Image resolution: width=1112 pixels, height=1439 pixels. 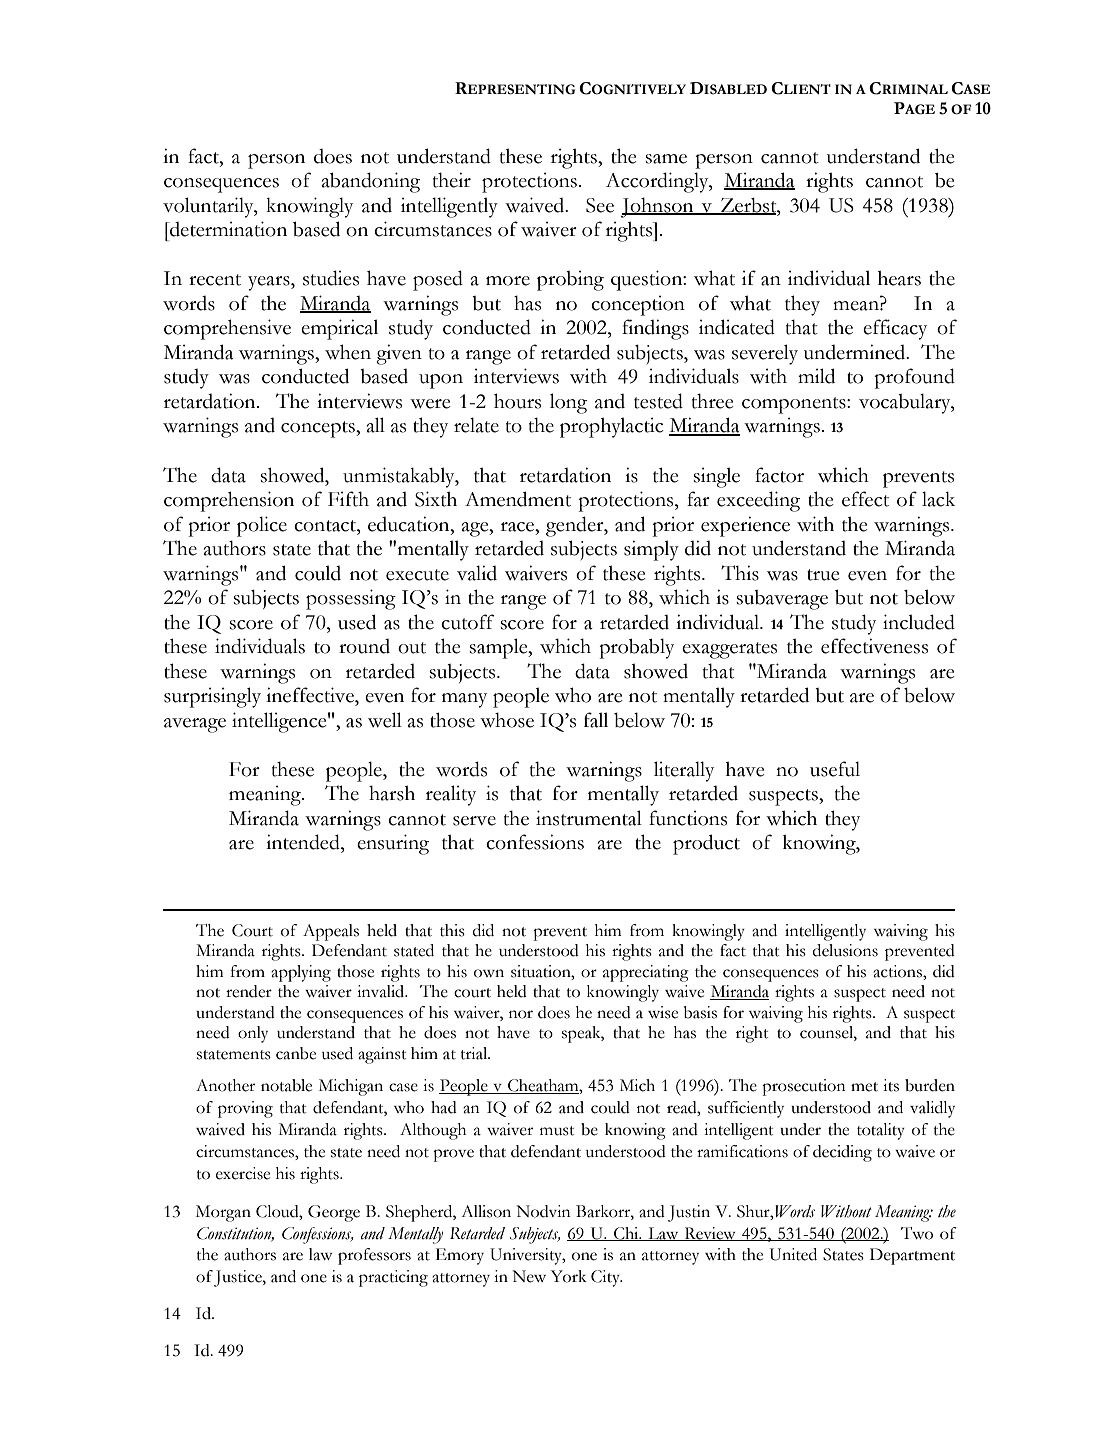 I want to click on useful, so click(x=835, y=769).
